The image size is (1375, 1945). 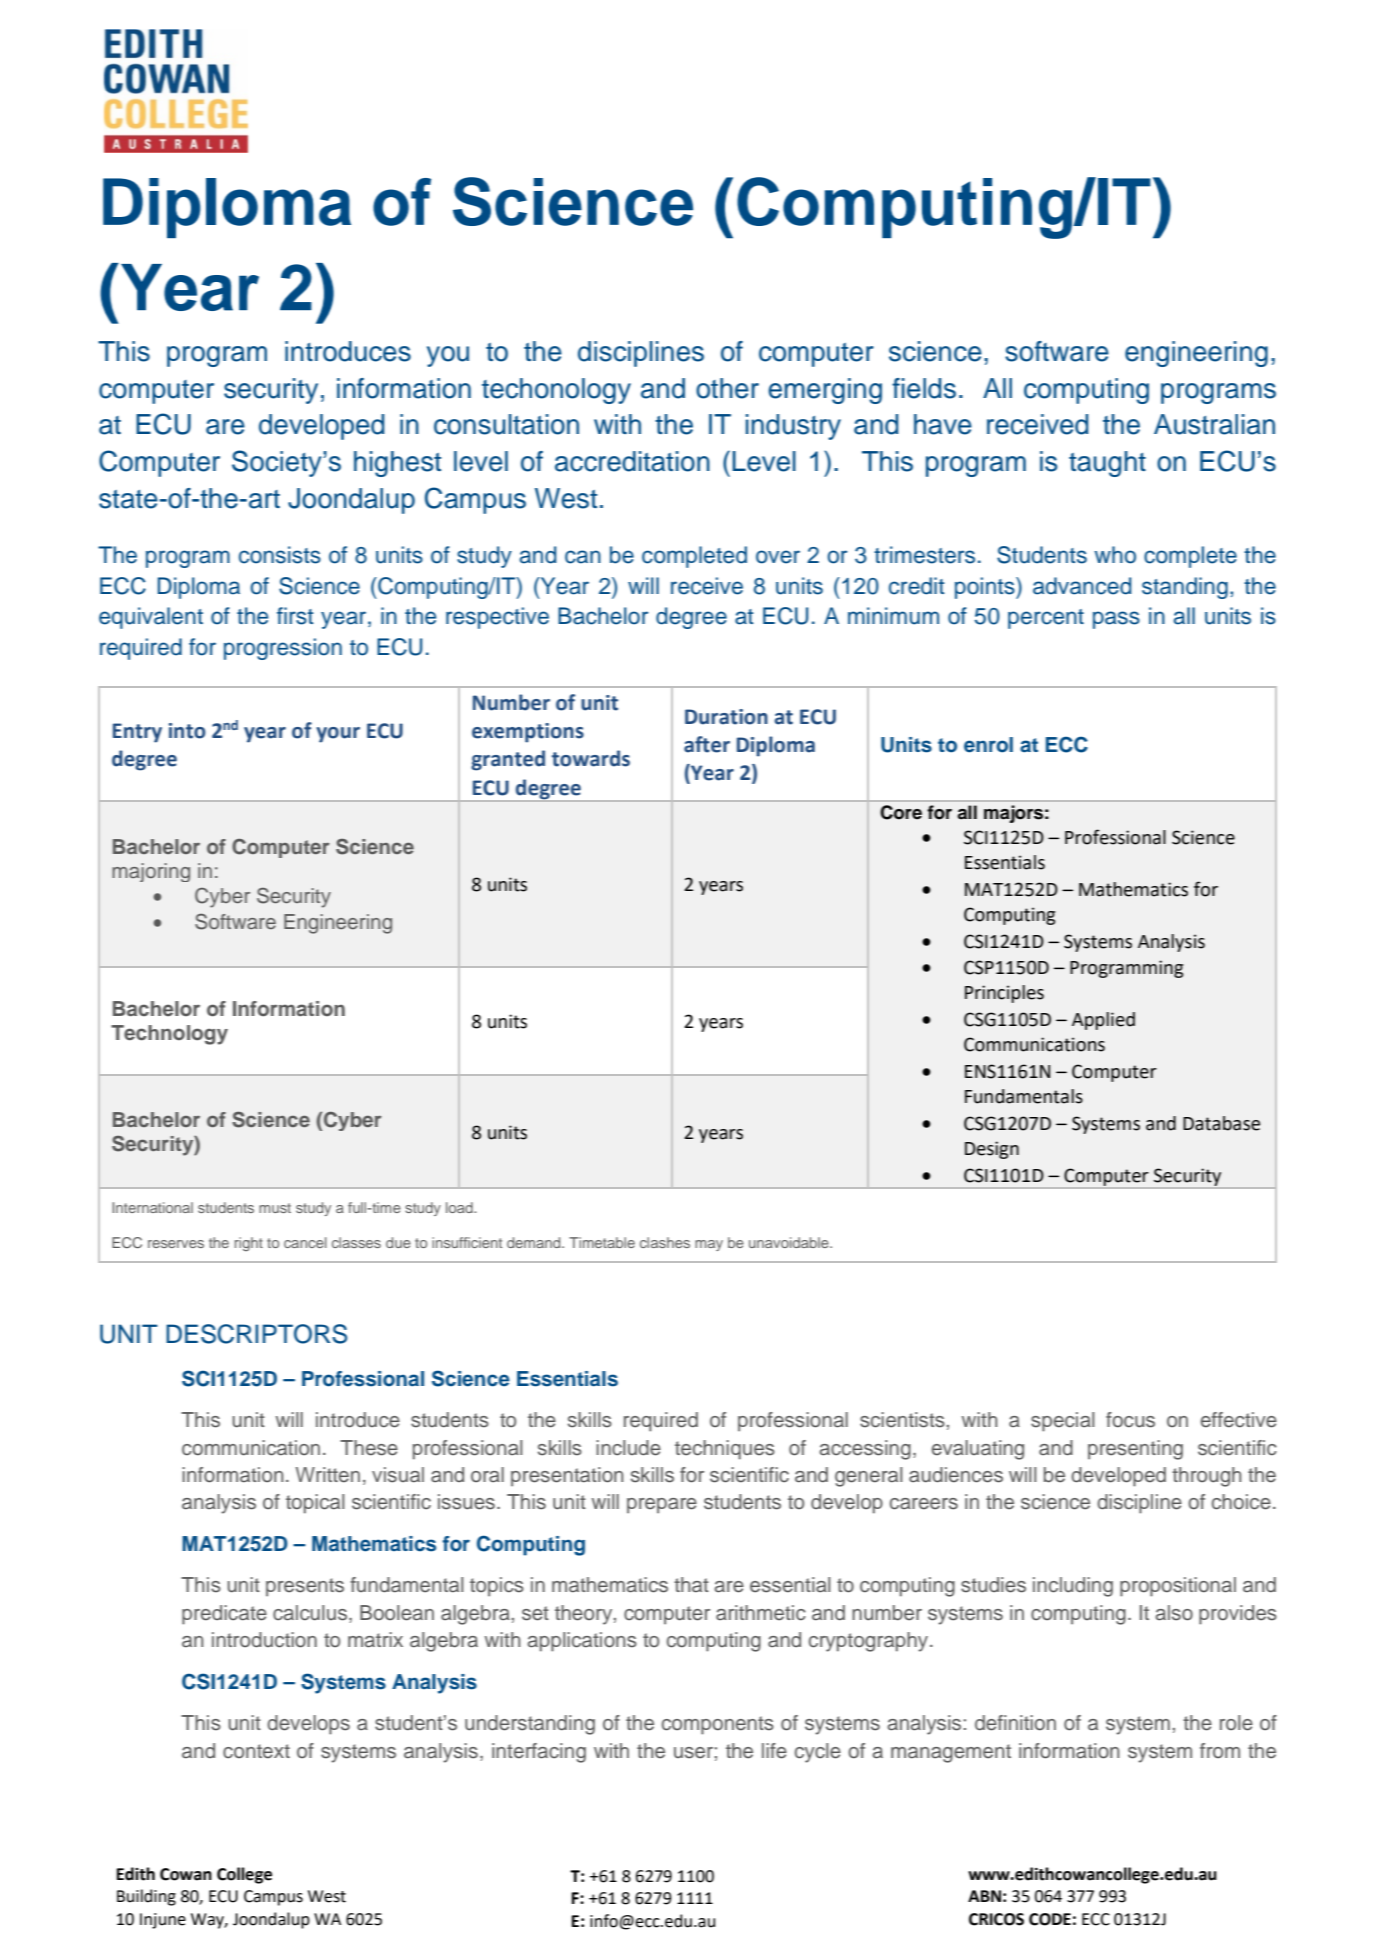 I want to click on Design, so click(x=992, y=1150).
